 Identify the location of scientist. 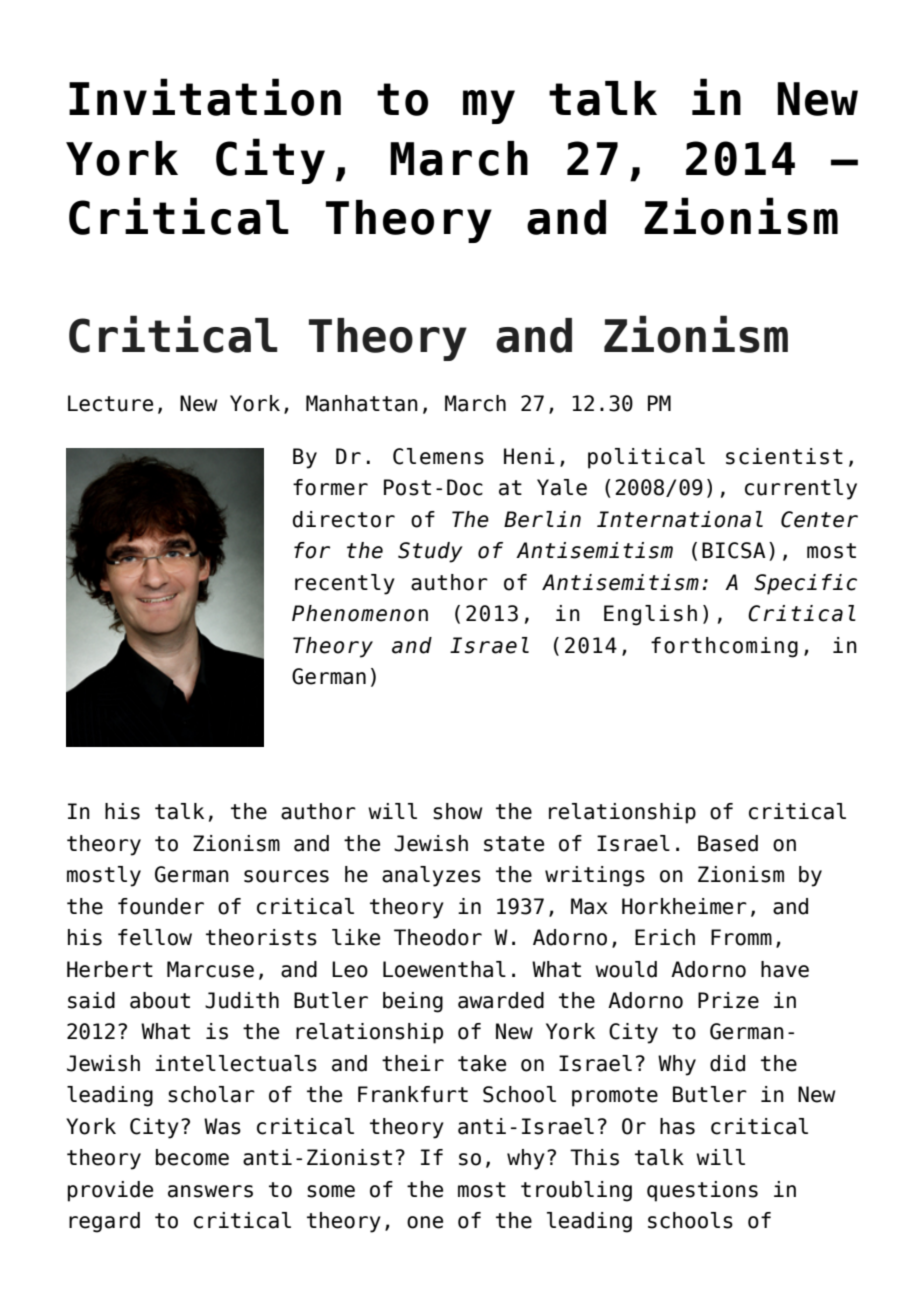
(784, 456).
